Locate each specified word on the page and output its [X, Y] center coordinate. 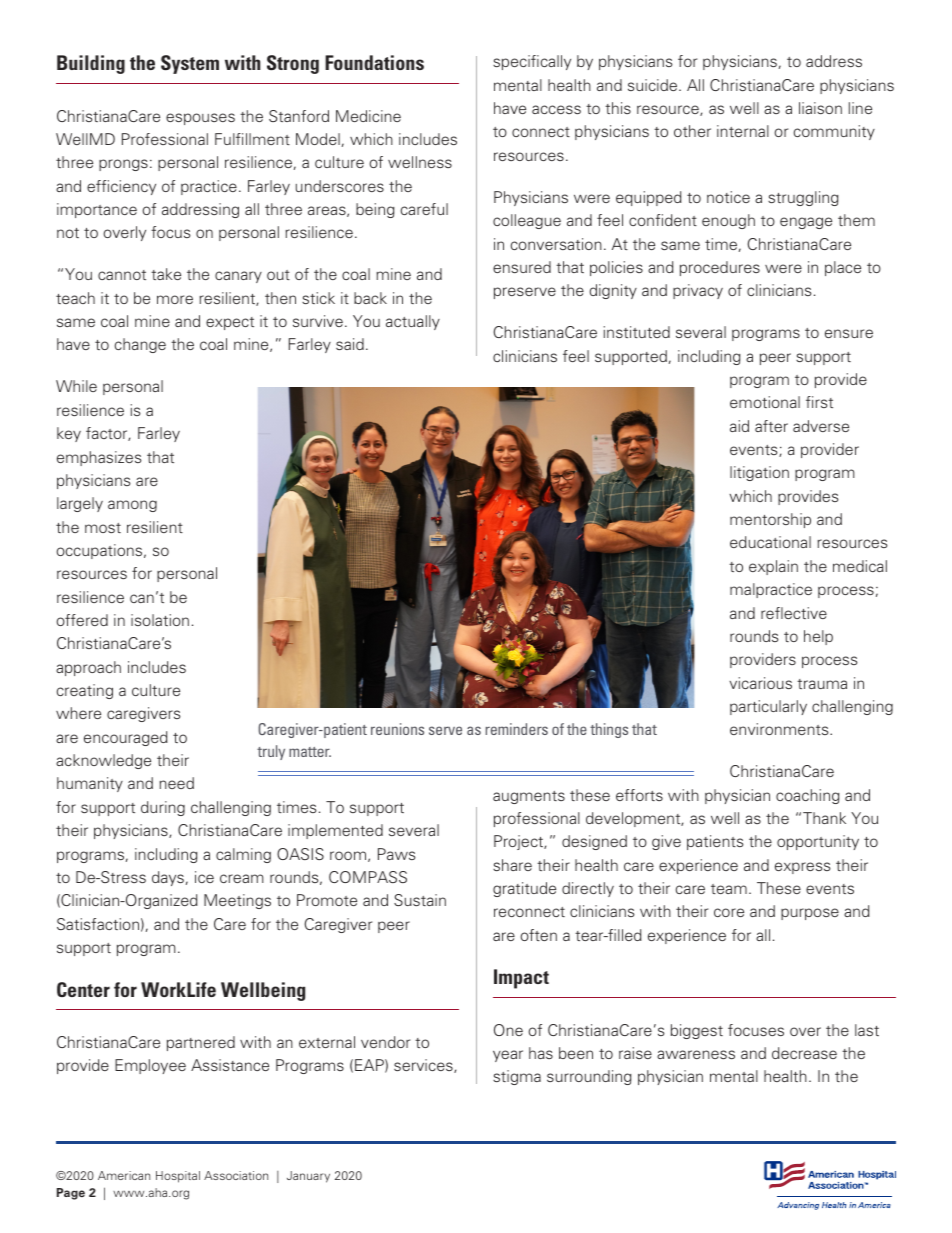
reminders [517, 729]
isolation [160, 620]
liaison [820, 108]
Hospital [178, 1177]
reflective [794, 613]
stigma [517, 1077]
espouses [200, 119]
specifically [532, 62]
